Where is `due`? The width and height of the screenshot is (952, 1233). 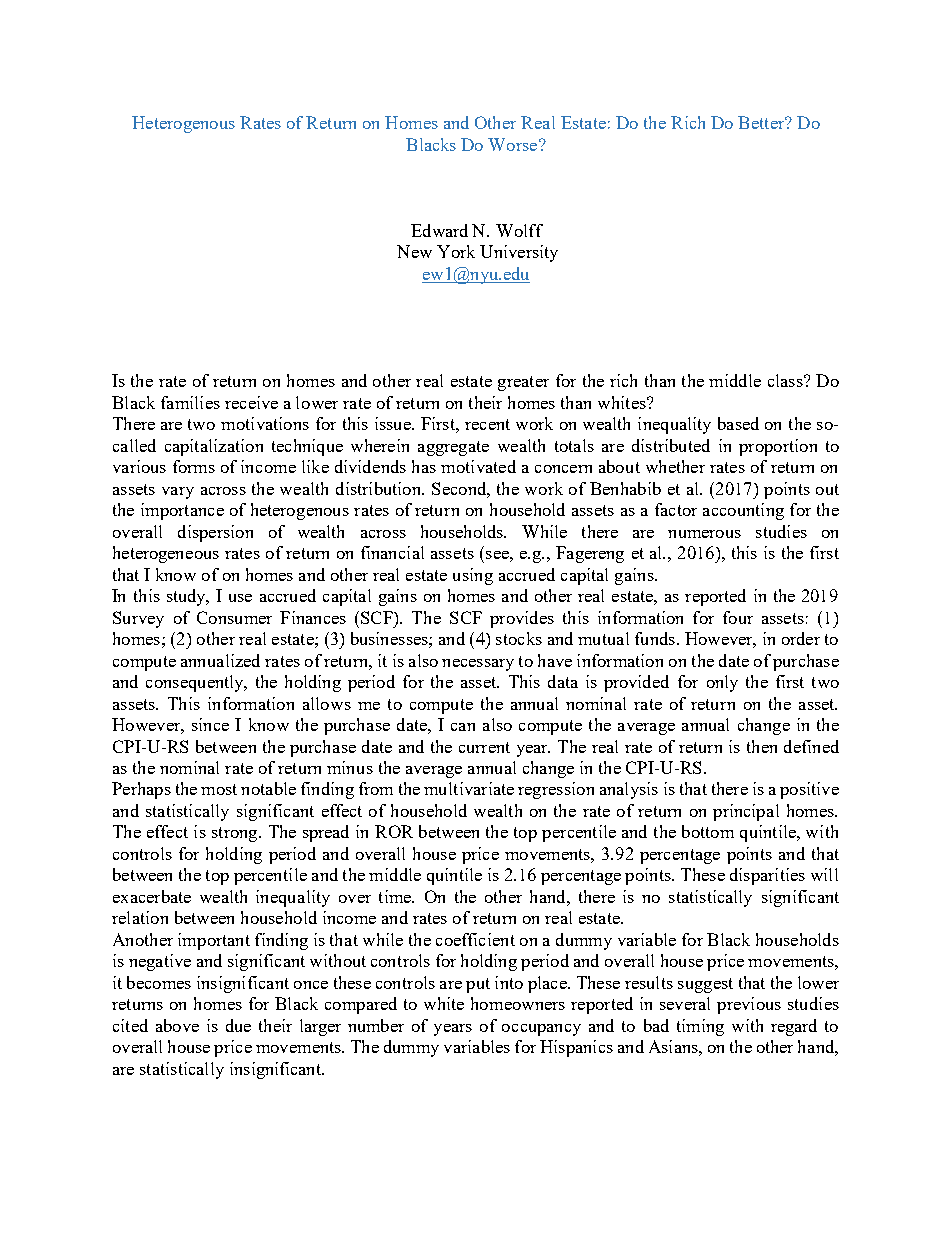 due is located at coordinates (238, 1025).
